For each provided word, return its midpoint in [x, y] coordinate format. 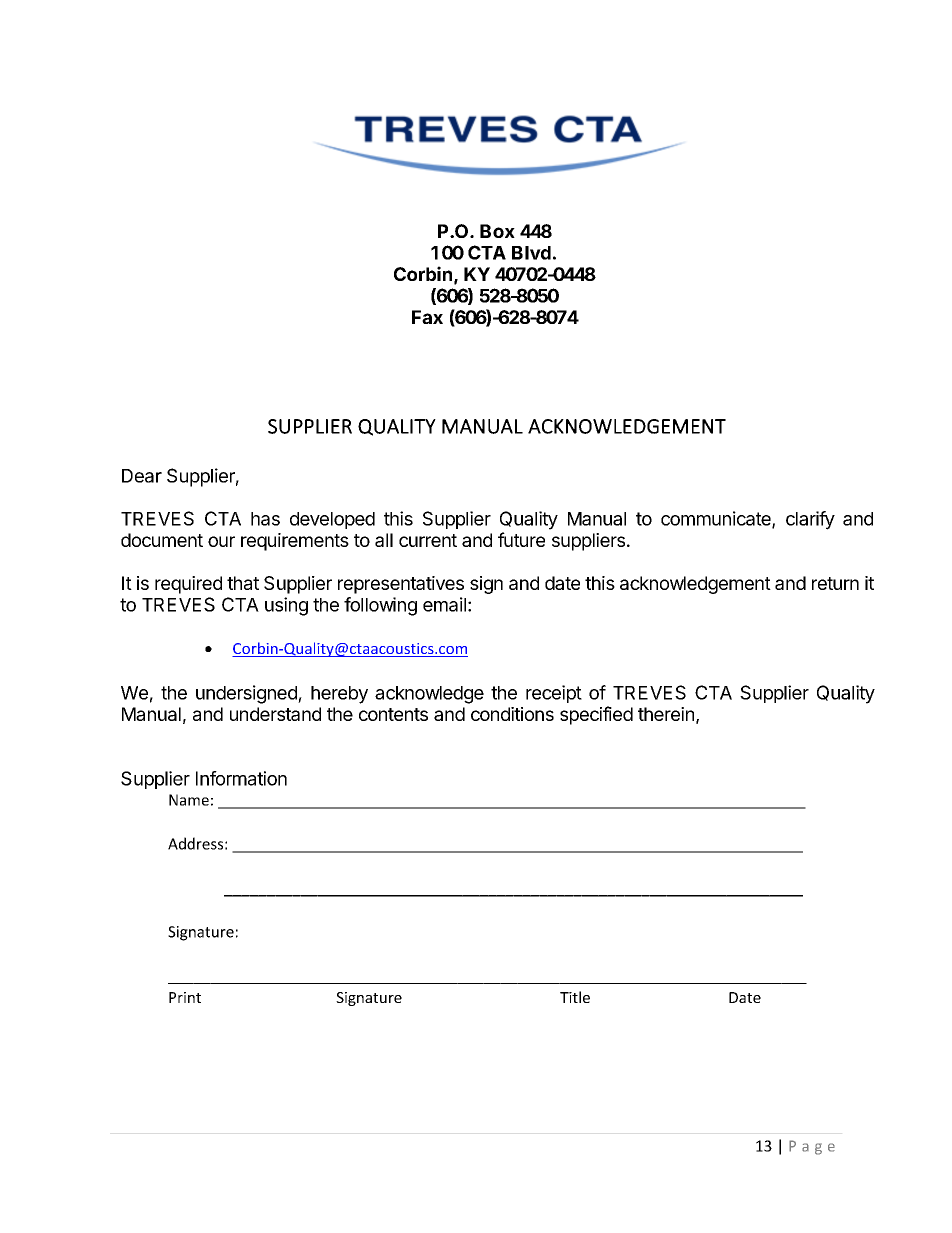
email [444, 604]
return [835, 583]
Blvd [531, 253]
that [243, 583]
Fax [427, 317]
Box [497, 231]
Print [185, 997]
